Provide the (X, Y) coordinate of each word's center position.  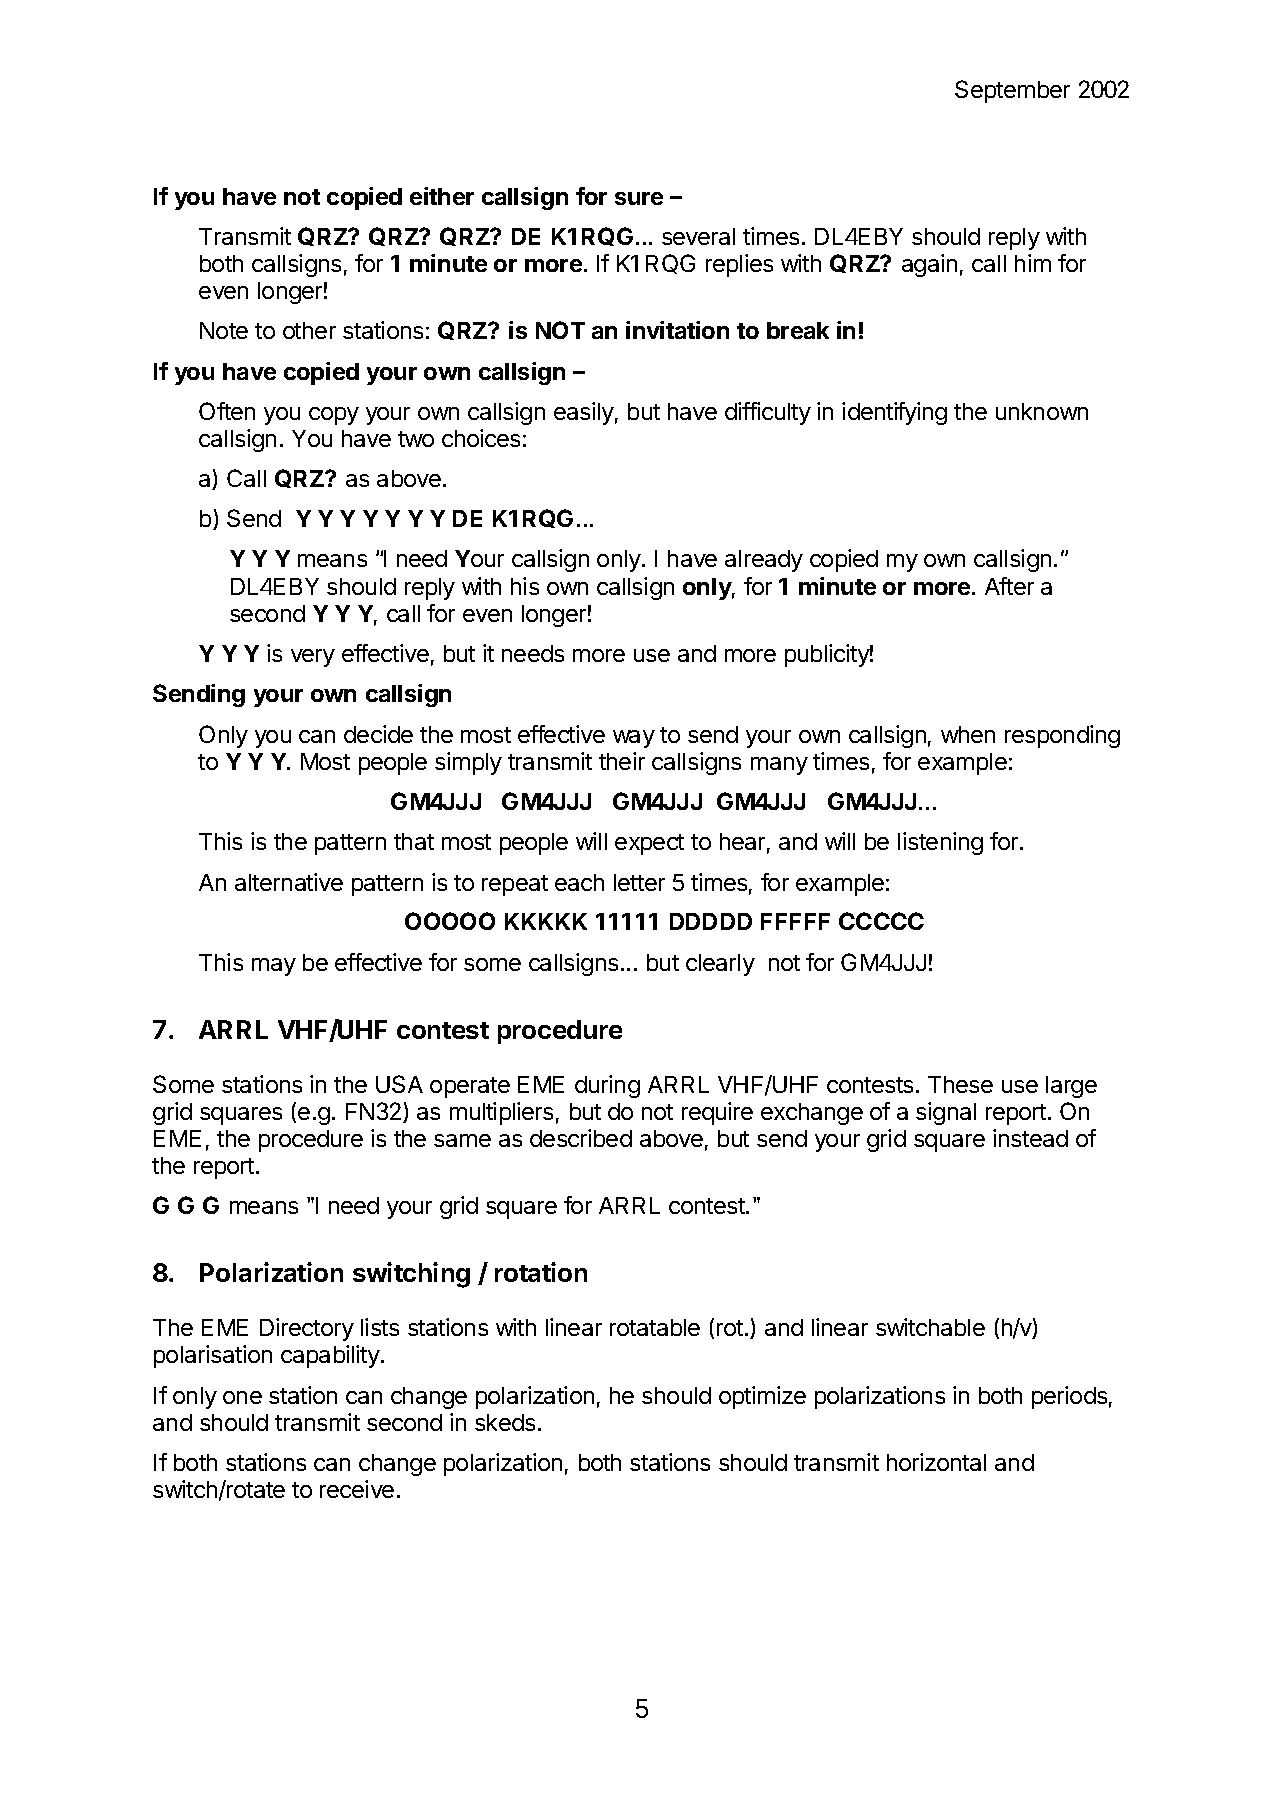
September (1012, 91)
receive (357, 1489)
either (442, 196)
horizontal (936, 1462)
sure (639, 198)
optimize (762, 1397)
